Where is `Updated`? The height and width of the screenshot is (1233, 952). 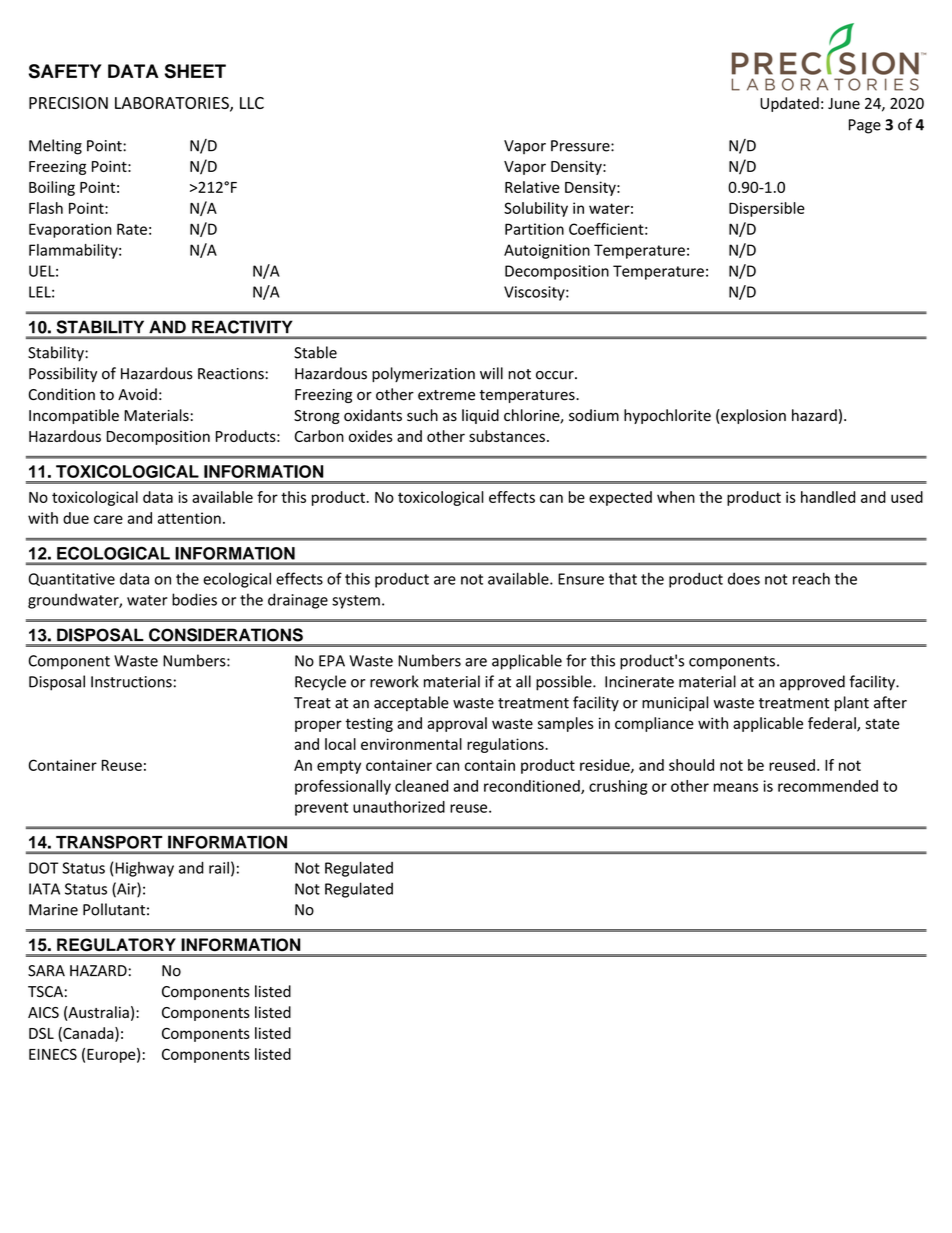
Updated is located at coordinates (789, 104).
